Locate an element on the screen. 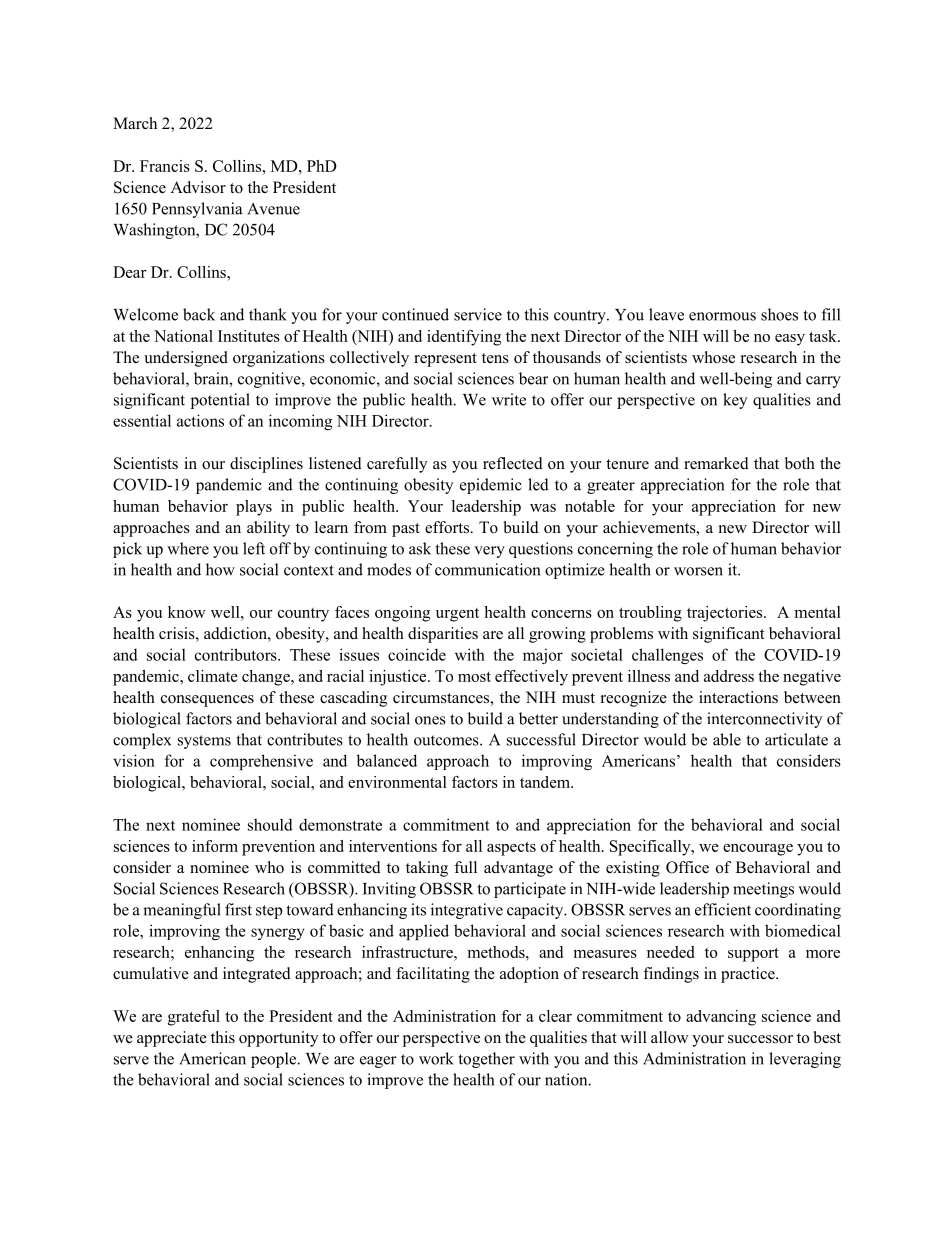 Image resolution: width=952 pixels, height=1233 pixels. together is located at coordinates (487, 1060).
